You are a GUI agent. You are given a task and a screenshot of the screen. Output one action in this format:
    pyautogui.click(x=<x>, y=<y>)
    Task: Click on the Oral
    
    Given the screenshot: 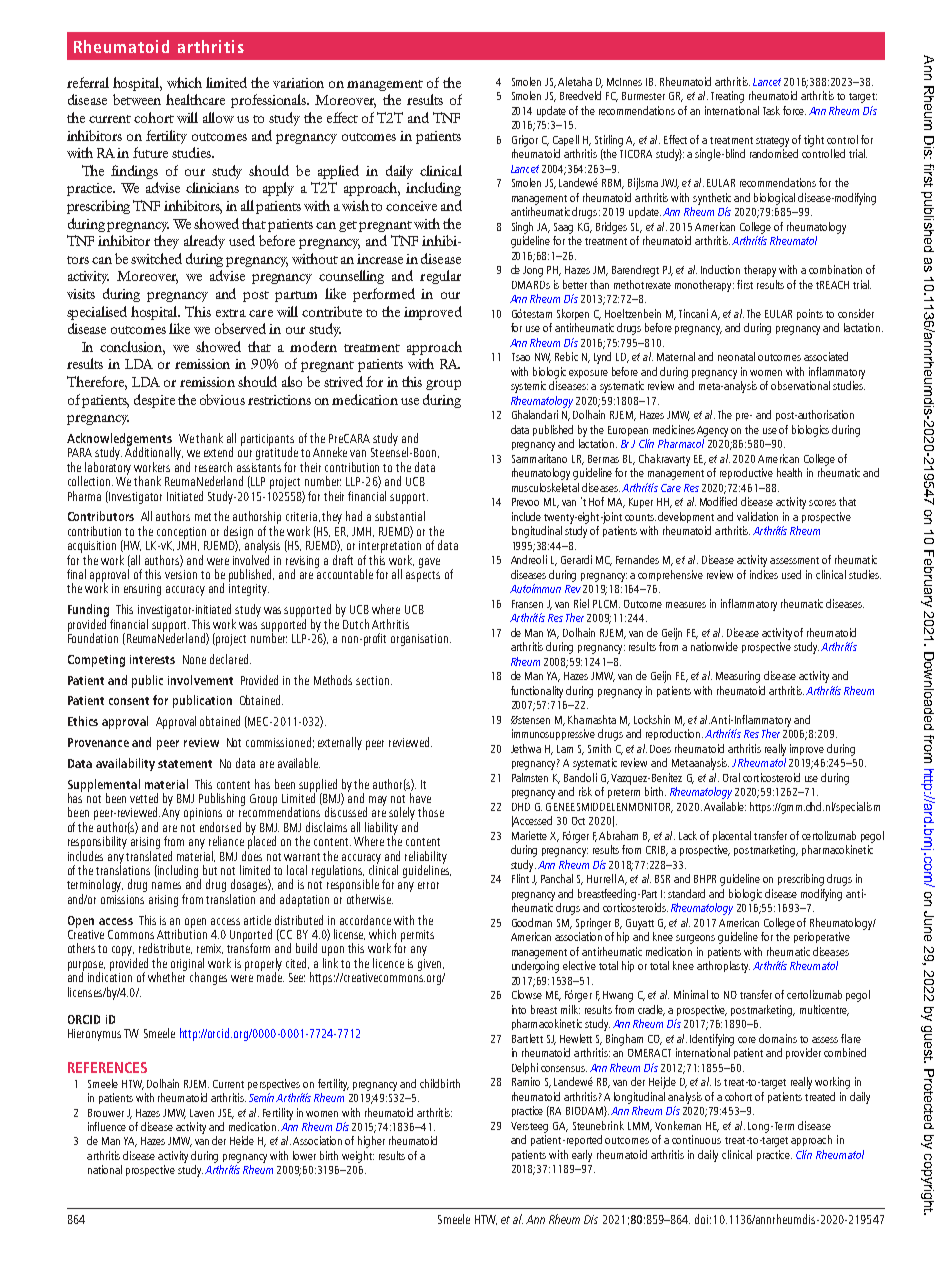 What is the action you would take?
    pyautogui.click(x=731, y=777)
